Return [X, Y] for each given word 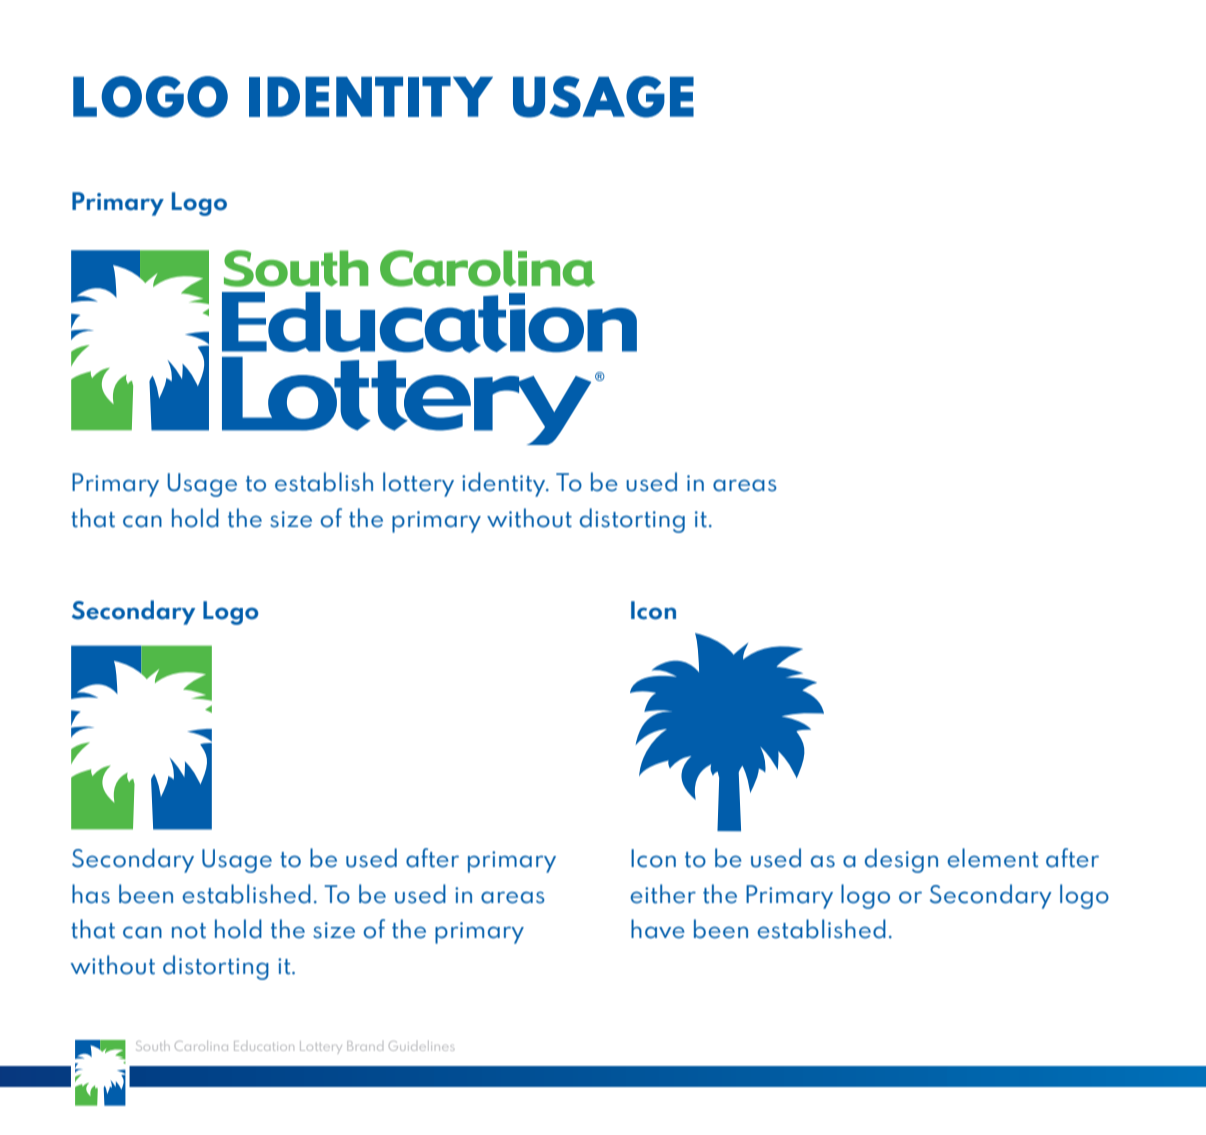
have [658, 929]
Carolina [201, 1046]
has [91, 894]
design [901, 860]
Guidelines [421, 1046]
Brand [365, 1046]
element [992, 858]
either [663, 894]
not [189, 931]
